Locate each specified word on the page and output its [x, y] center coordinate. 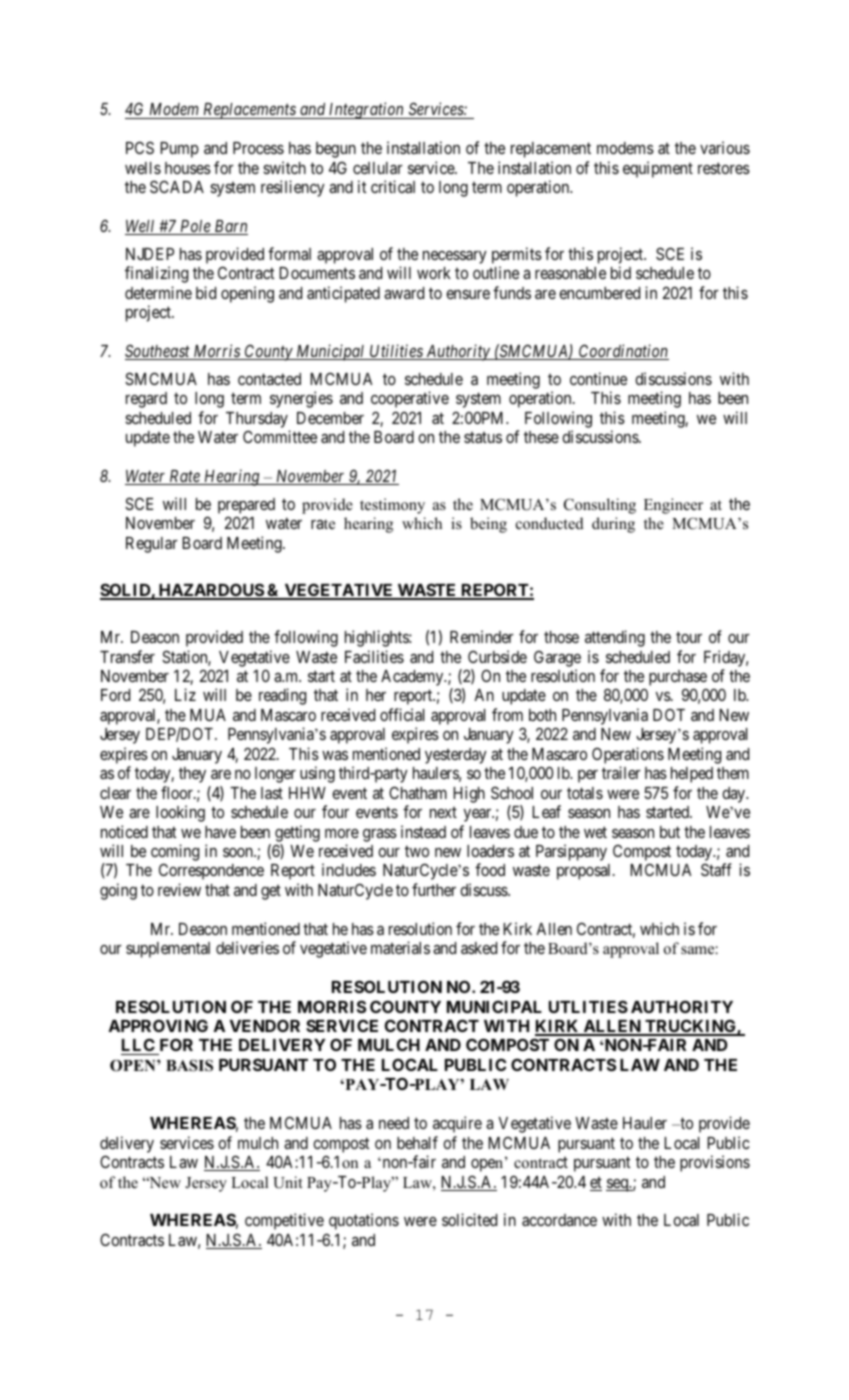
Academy [413, 678]
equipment [658, 169]
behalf [417, 1142]
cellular [378, 168]
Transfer [127, 656]
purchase [678, 679]
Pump [179, 150]
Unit [287, 1182]
